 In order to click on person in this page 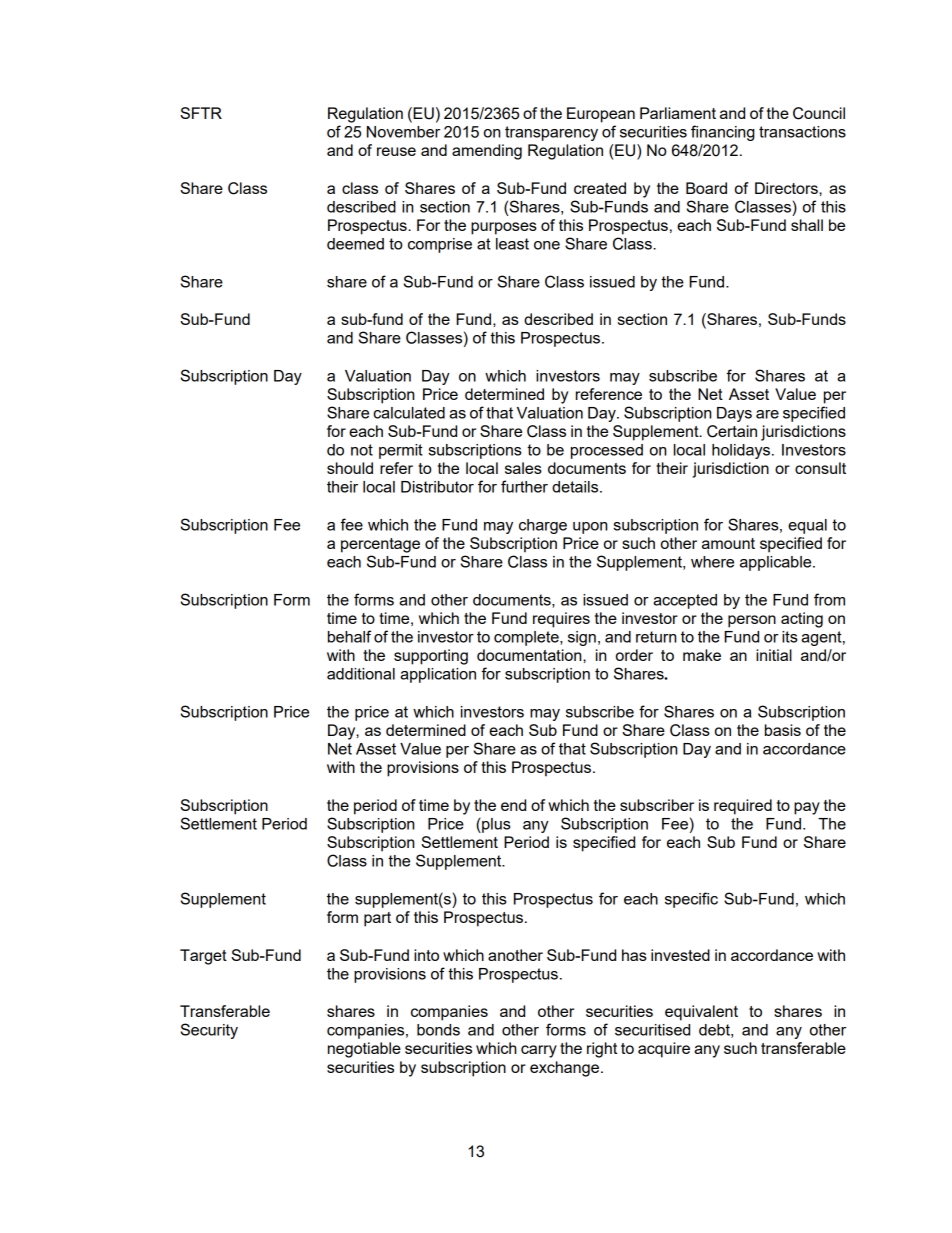, I will do `click(752, 621)`.
